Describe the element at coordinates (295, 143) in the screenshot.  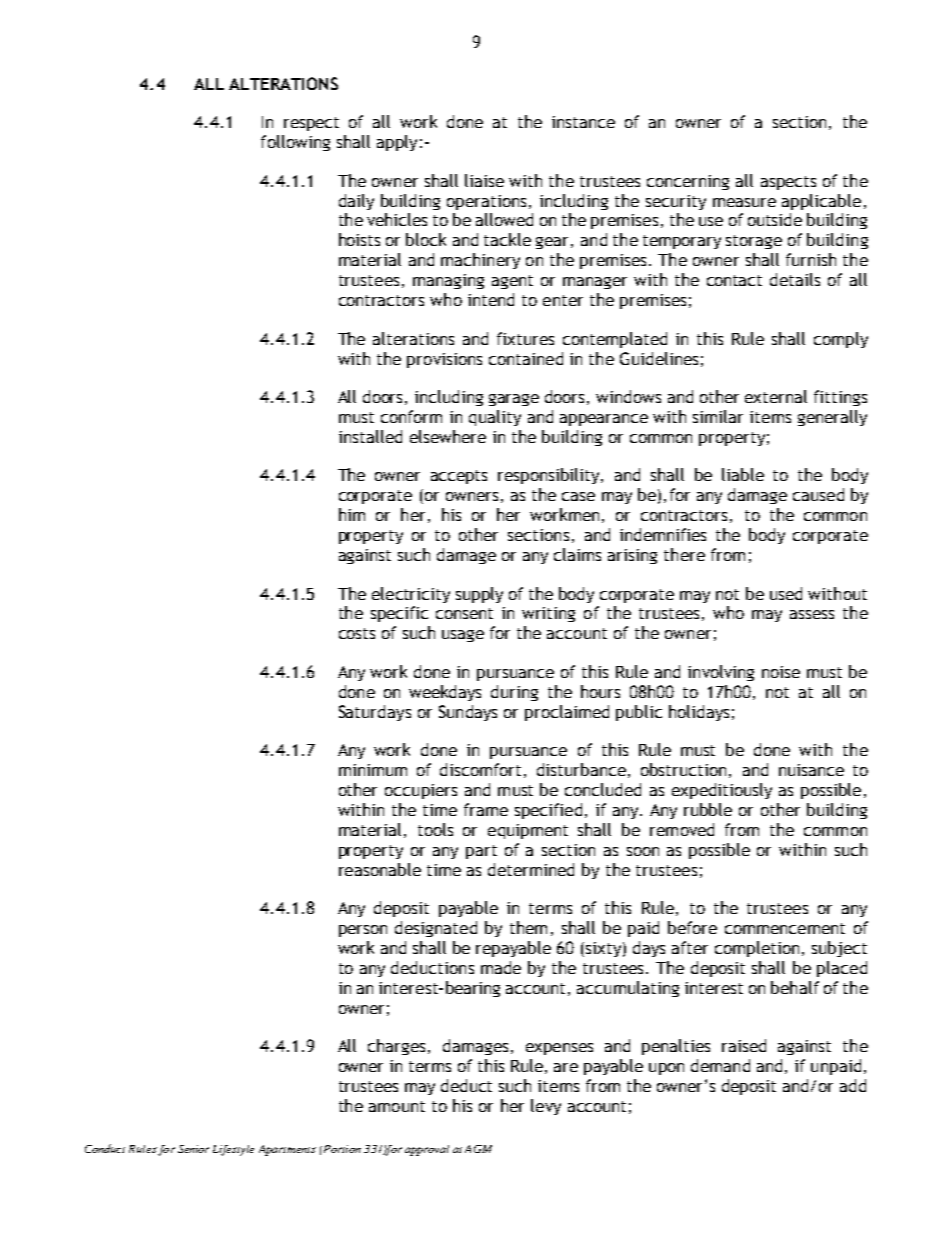
I see `following` at that location.
